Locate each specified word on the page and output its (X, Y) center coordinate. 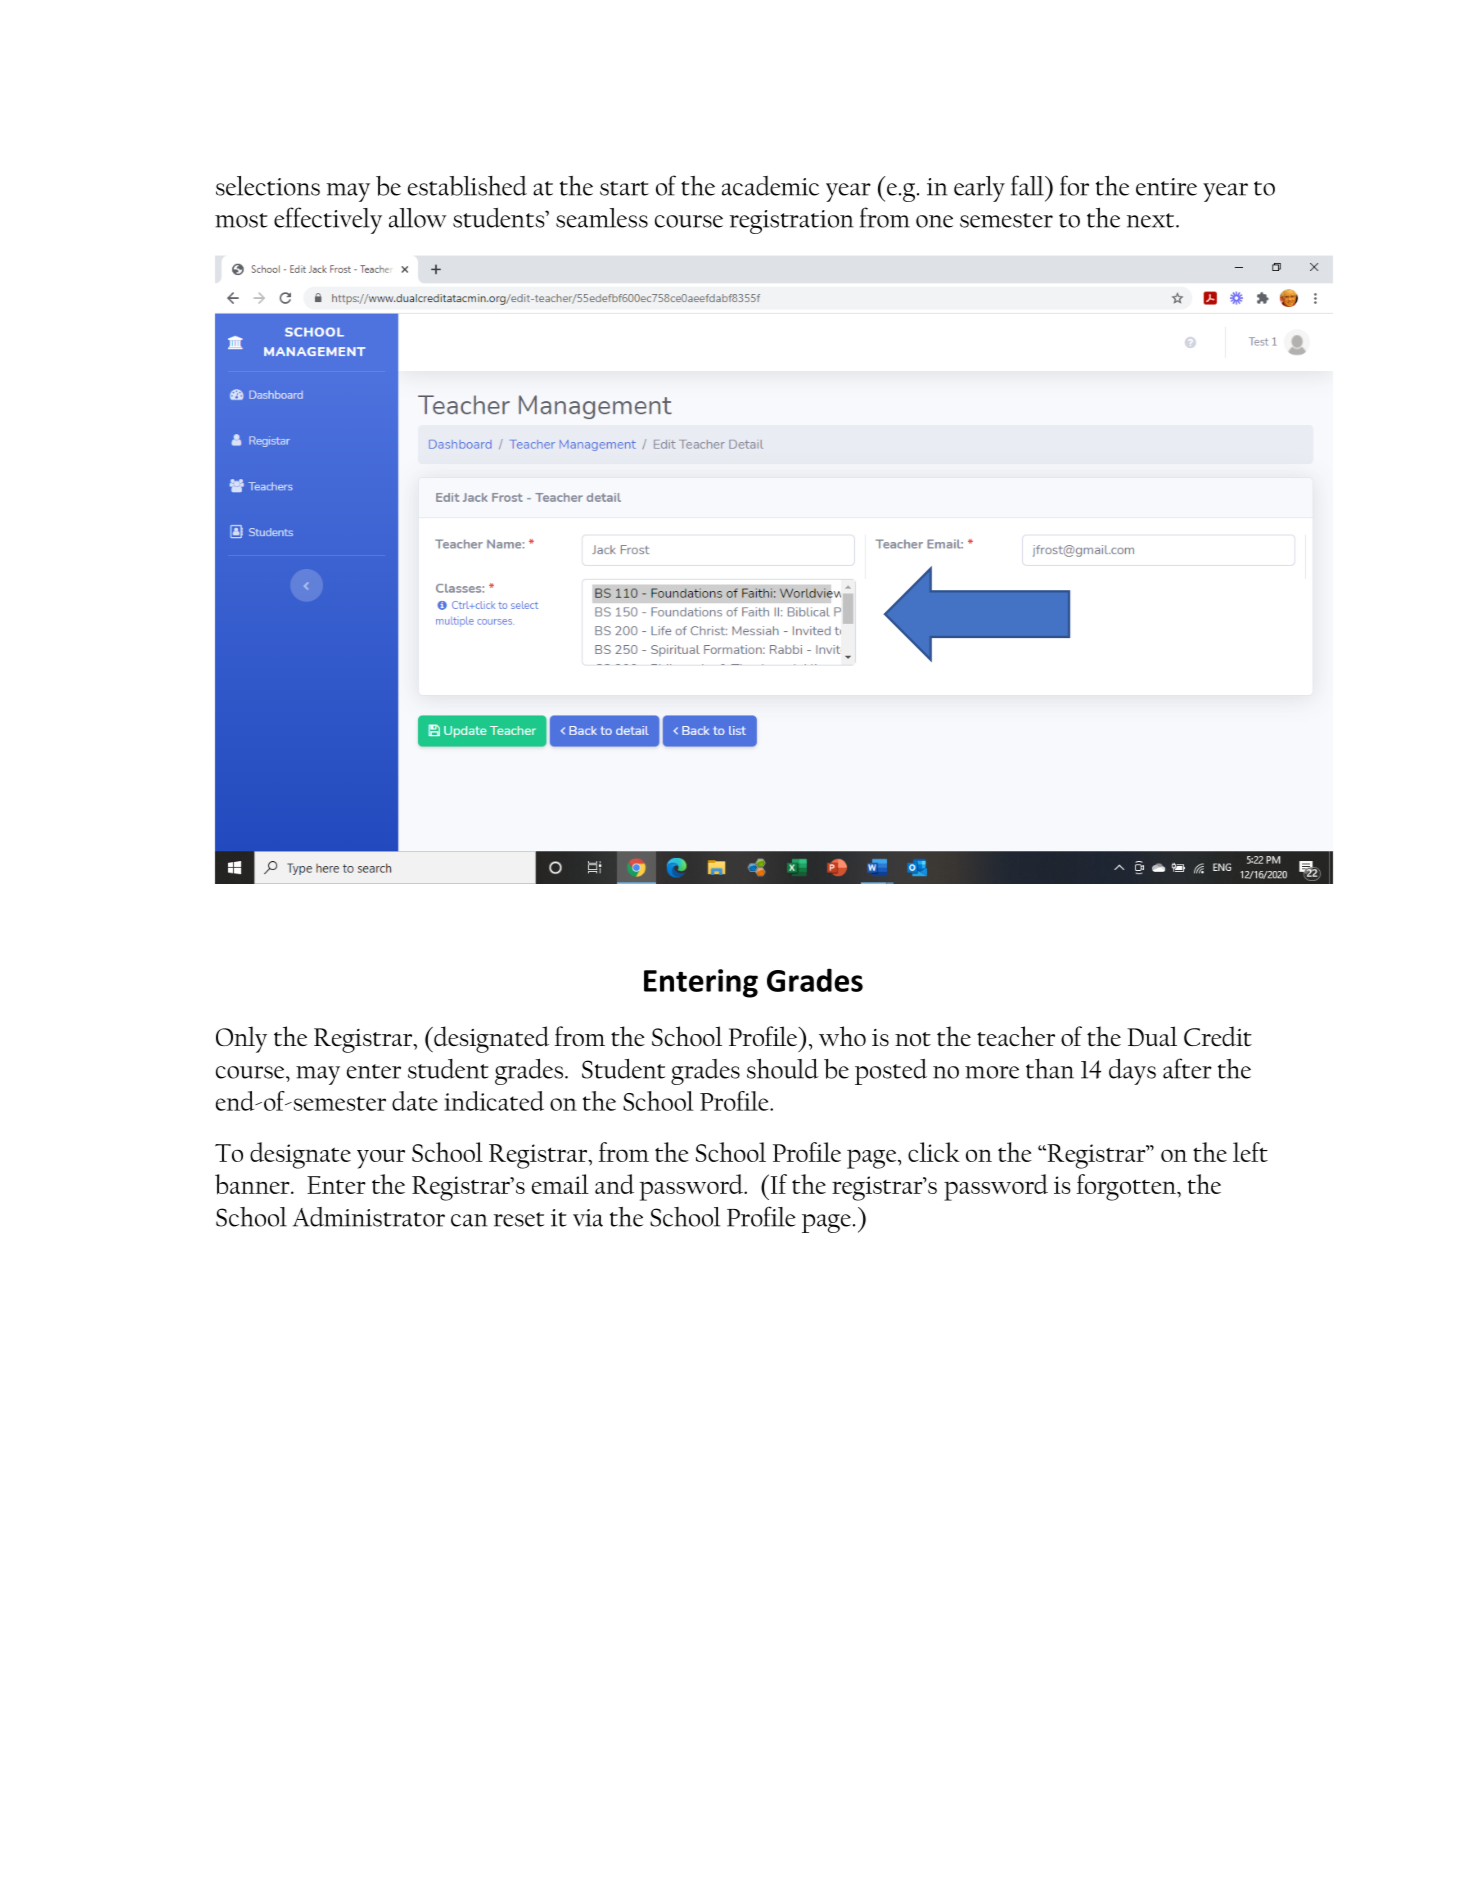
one (934, 221)
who (842, 1036)
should (783, 1068)
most (241, 220)
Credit (1218, 1036)
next (1152, 220)
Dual (1152, 1036)
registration (791, 222)
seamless (602, 218)
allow (418, 218)
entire (1166, 187)
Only (241, 1039)
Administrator (369, 1217)
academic (770, 186)
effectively (328, 220)
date (415, 1101)
